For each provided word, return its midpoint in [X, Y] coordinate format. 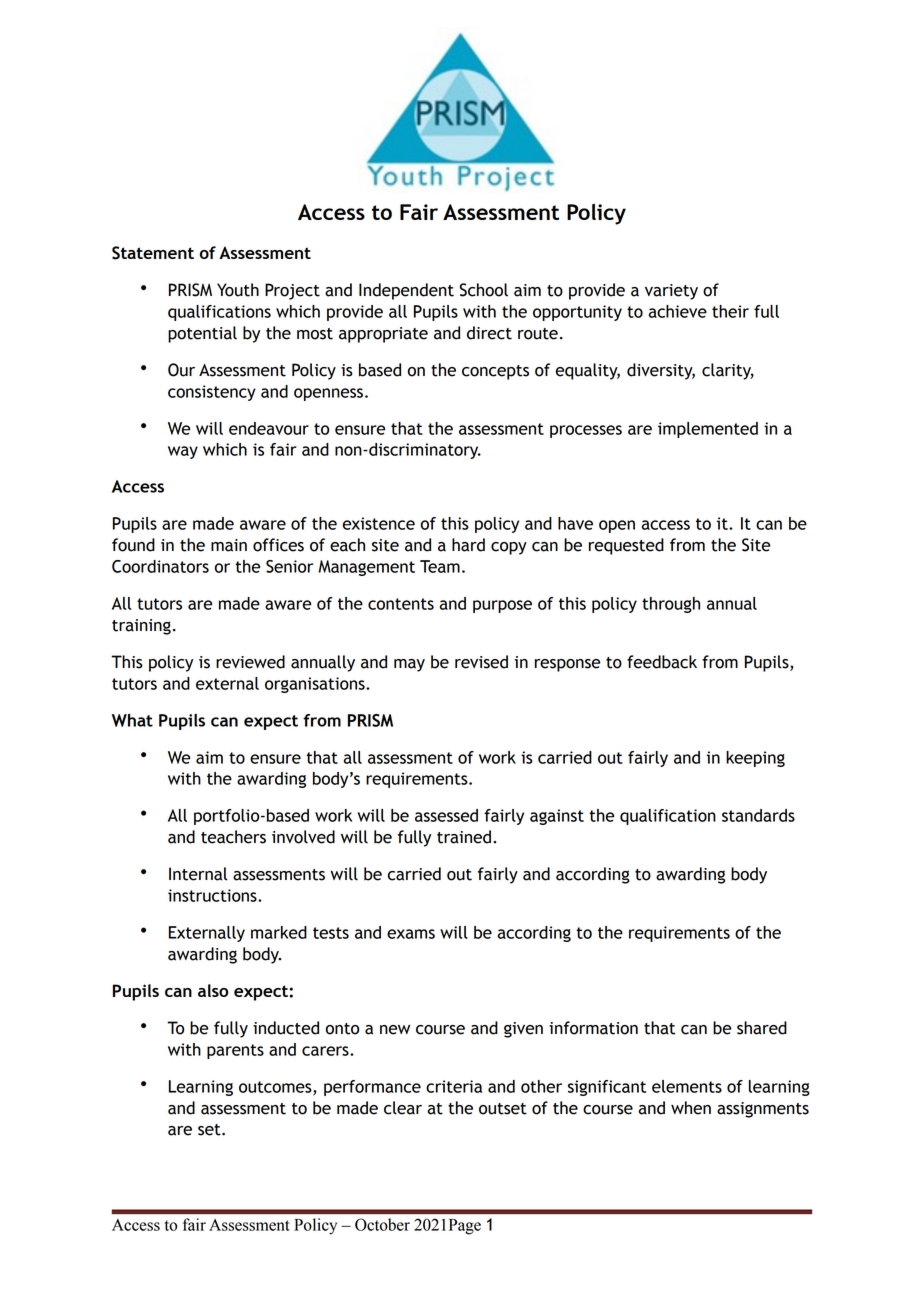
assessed [446, 815]
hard [468, 545]
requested [626, 546]
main [229, 545]
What [132, 720]
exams [411, 934]
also [213, 990]
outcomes [276, 1088]
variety [671, 292]
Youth [238, 290]
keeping [755, 759]
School [483, 290]
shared [762, 1028]
